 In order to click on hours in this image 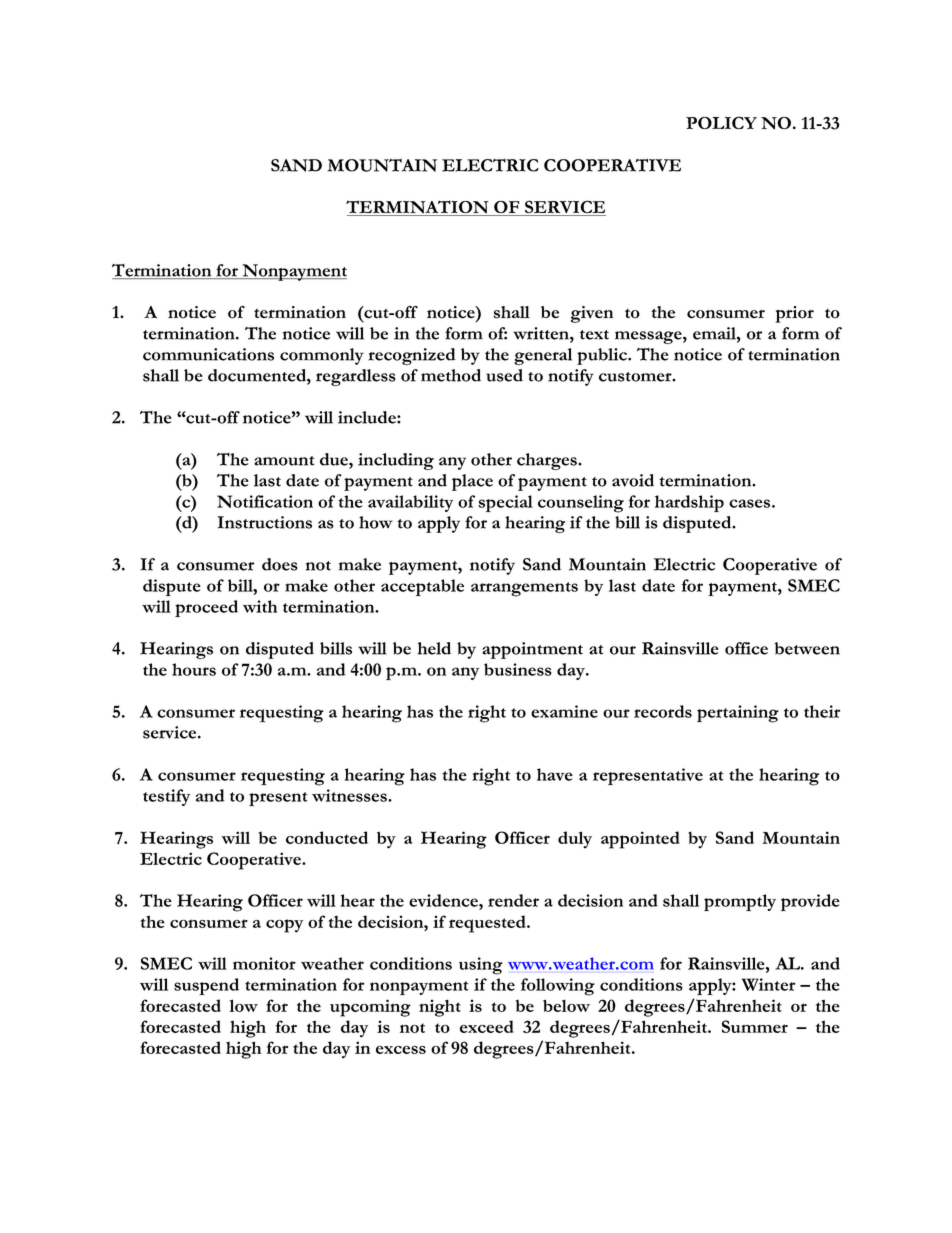, I will do `click(194, 669)`.
